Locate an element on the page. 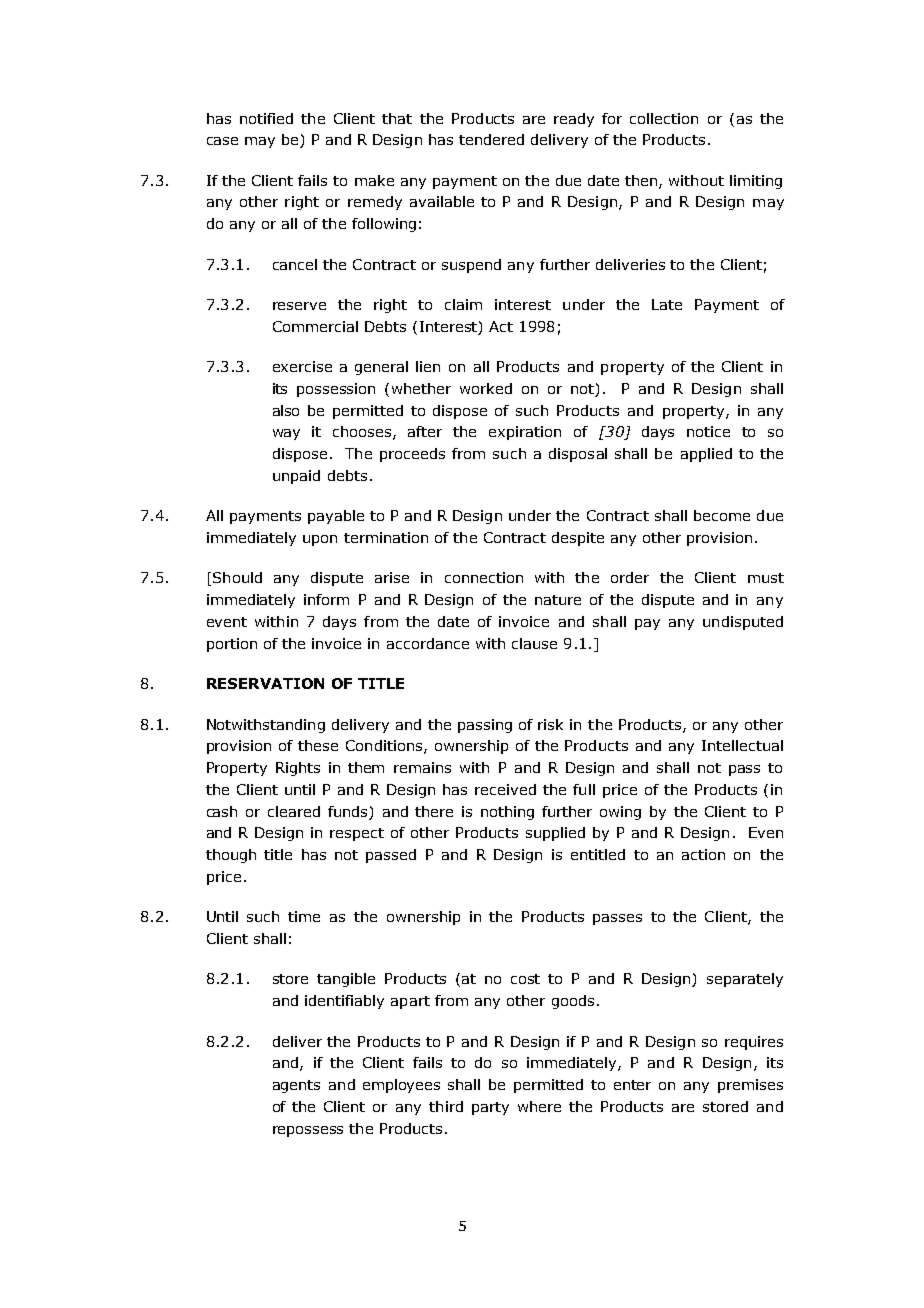 The image size is (924, 1308). agents is located at coordinates (296, 1086).
